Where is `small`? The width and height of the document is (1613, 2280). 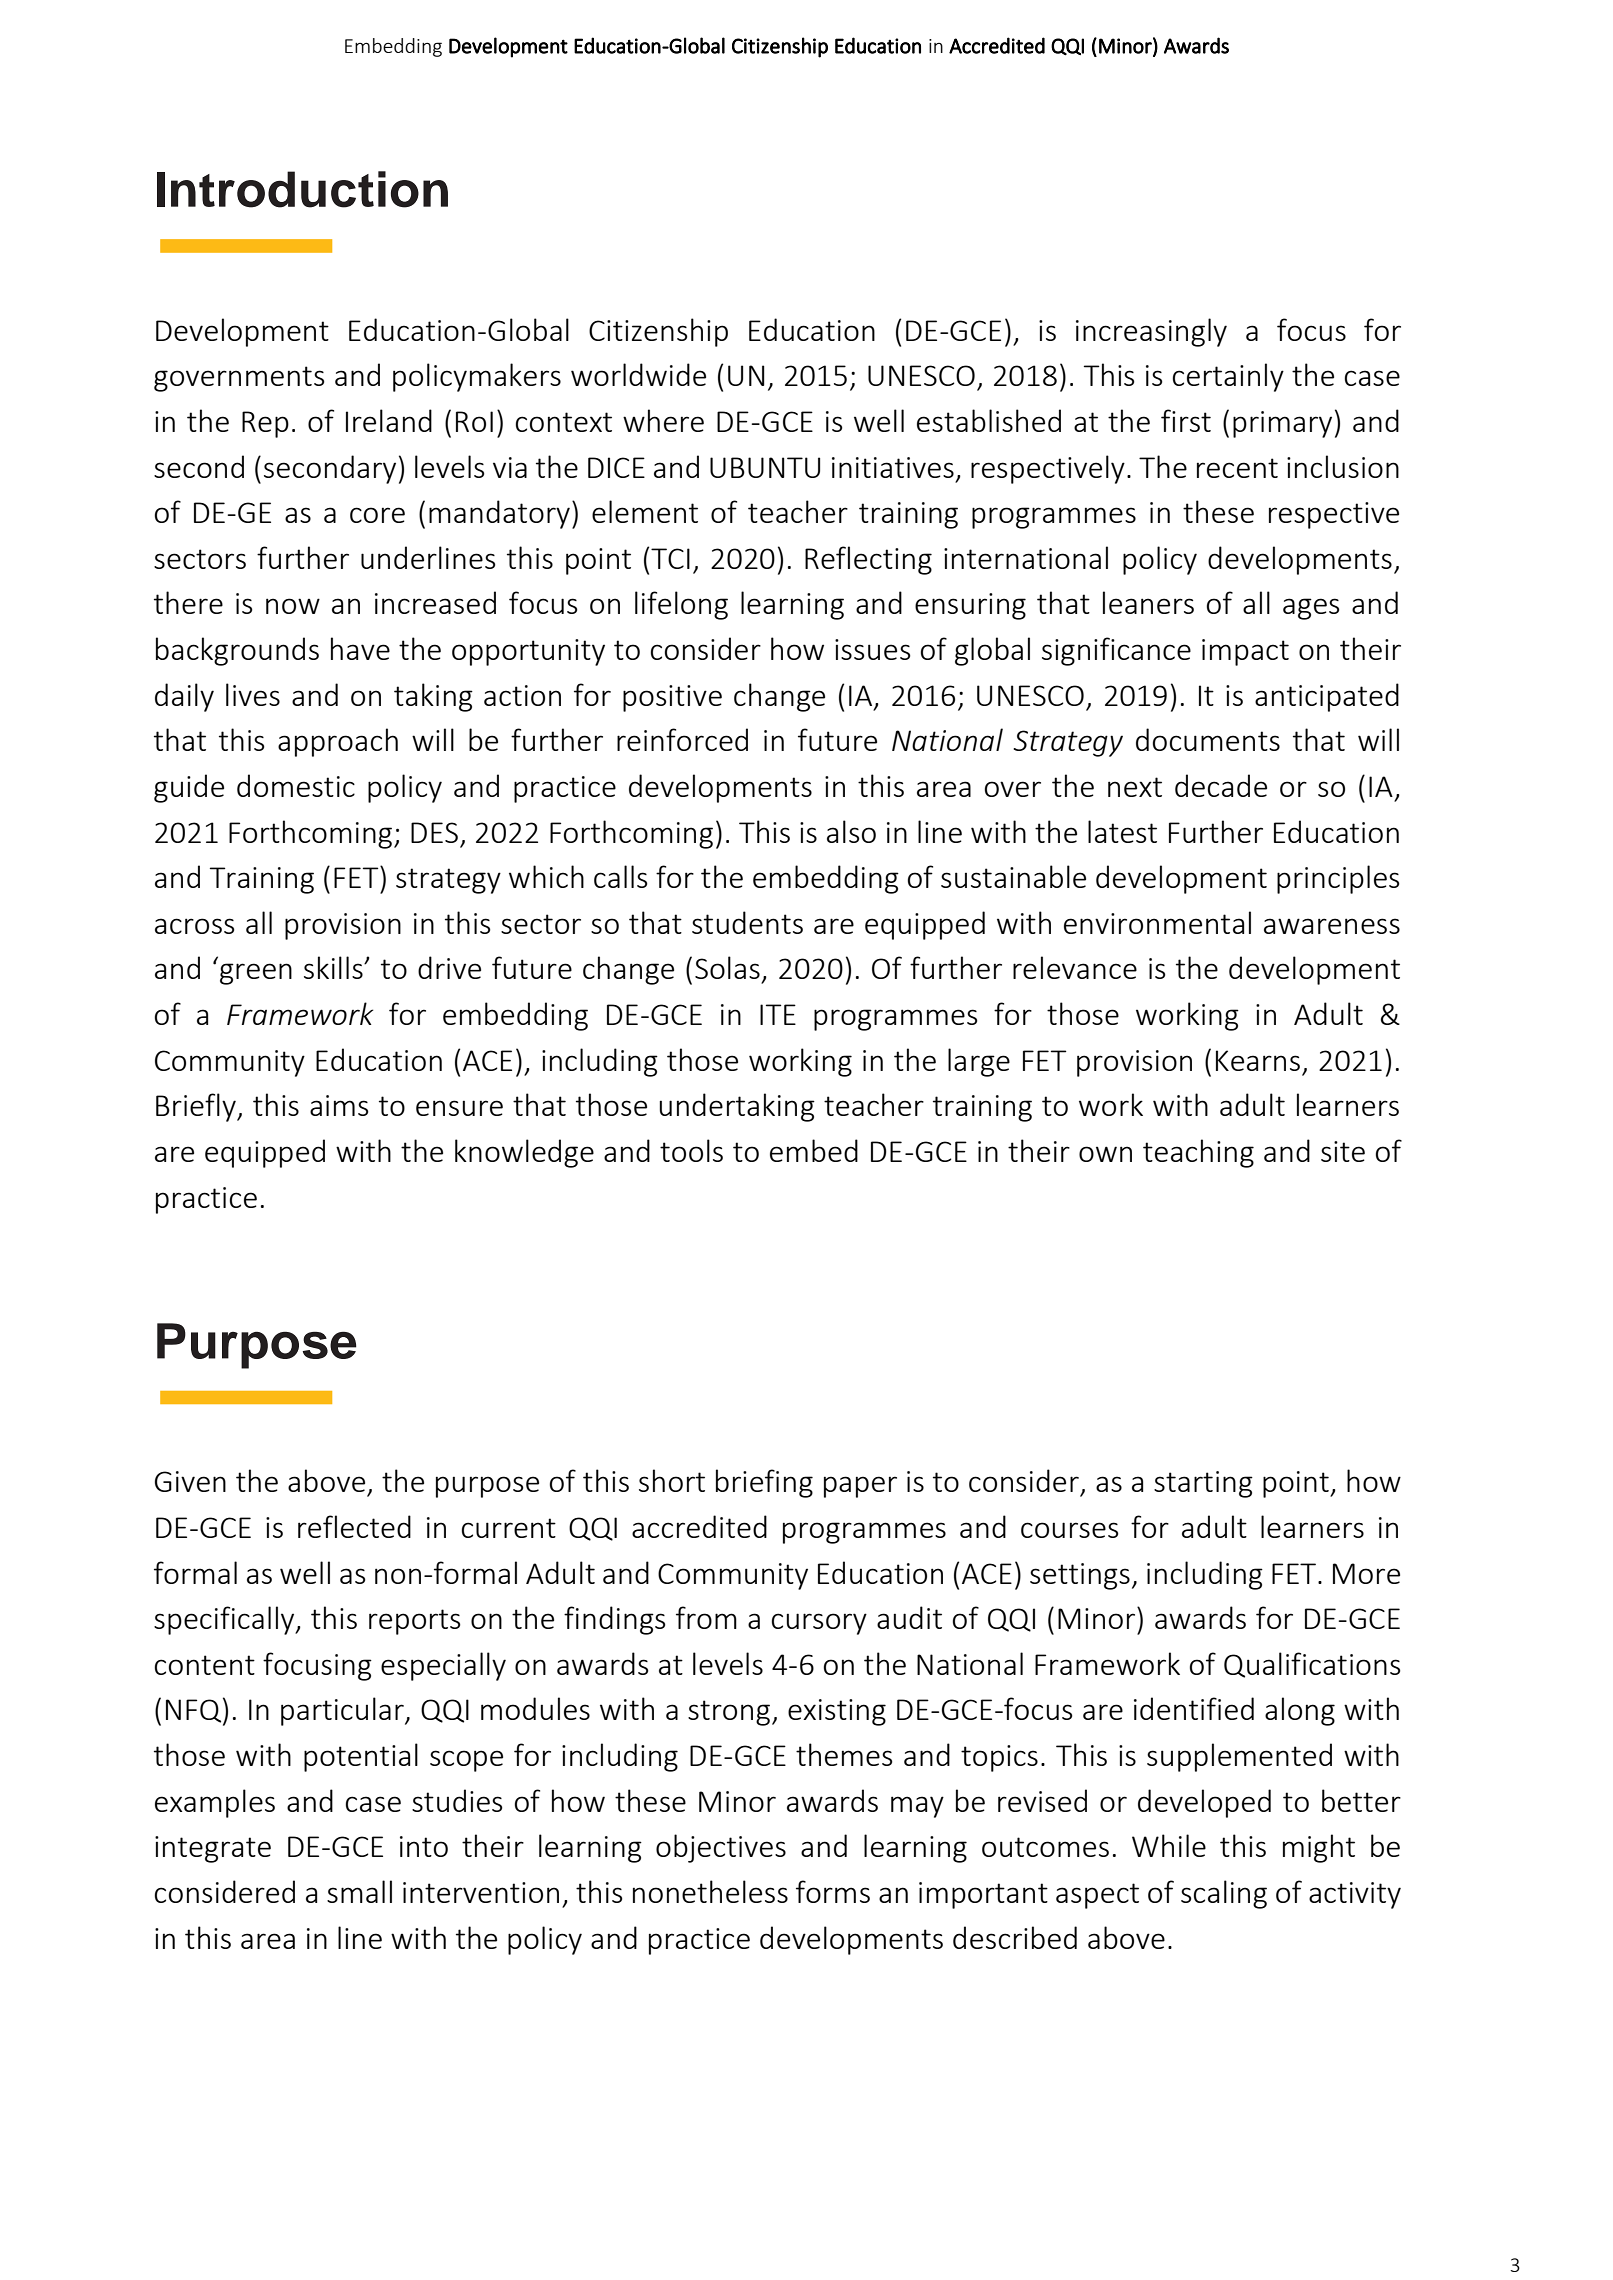
small is located at coordinates (359, 1891).
